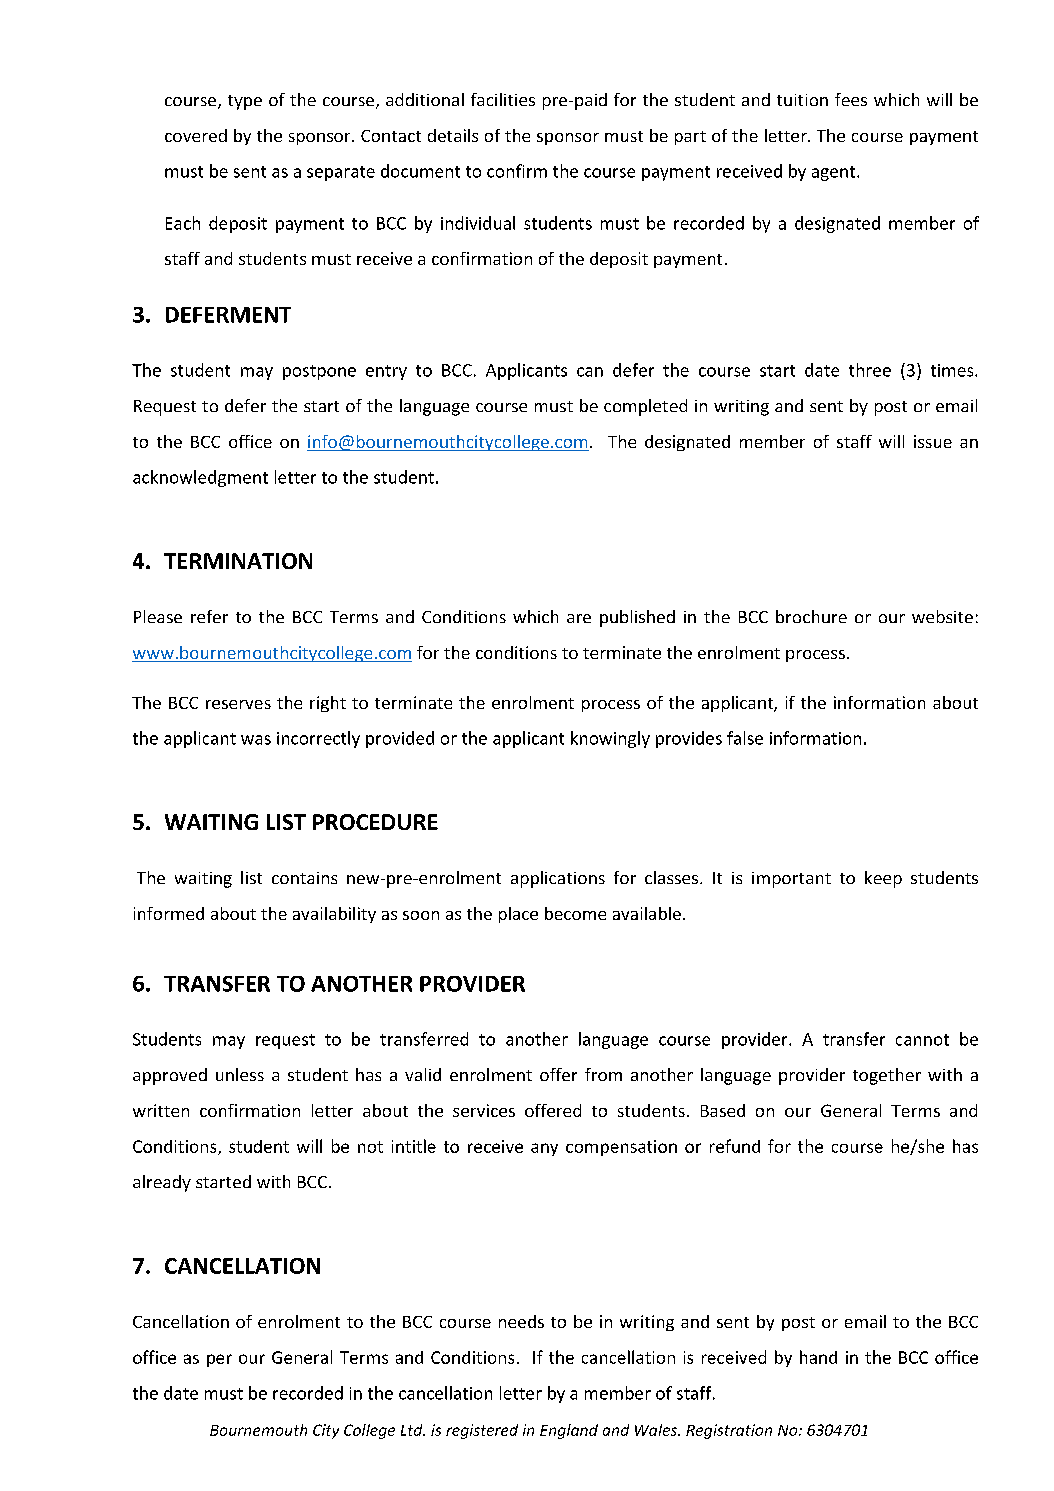  I want to click on knowingly, so click(610, 739).
